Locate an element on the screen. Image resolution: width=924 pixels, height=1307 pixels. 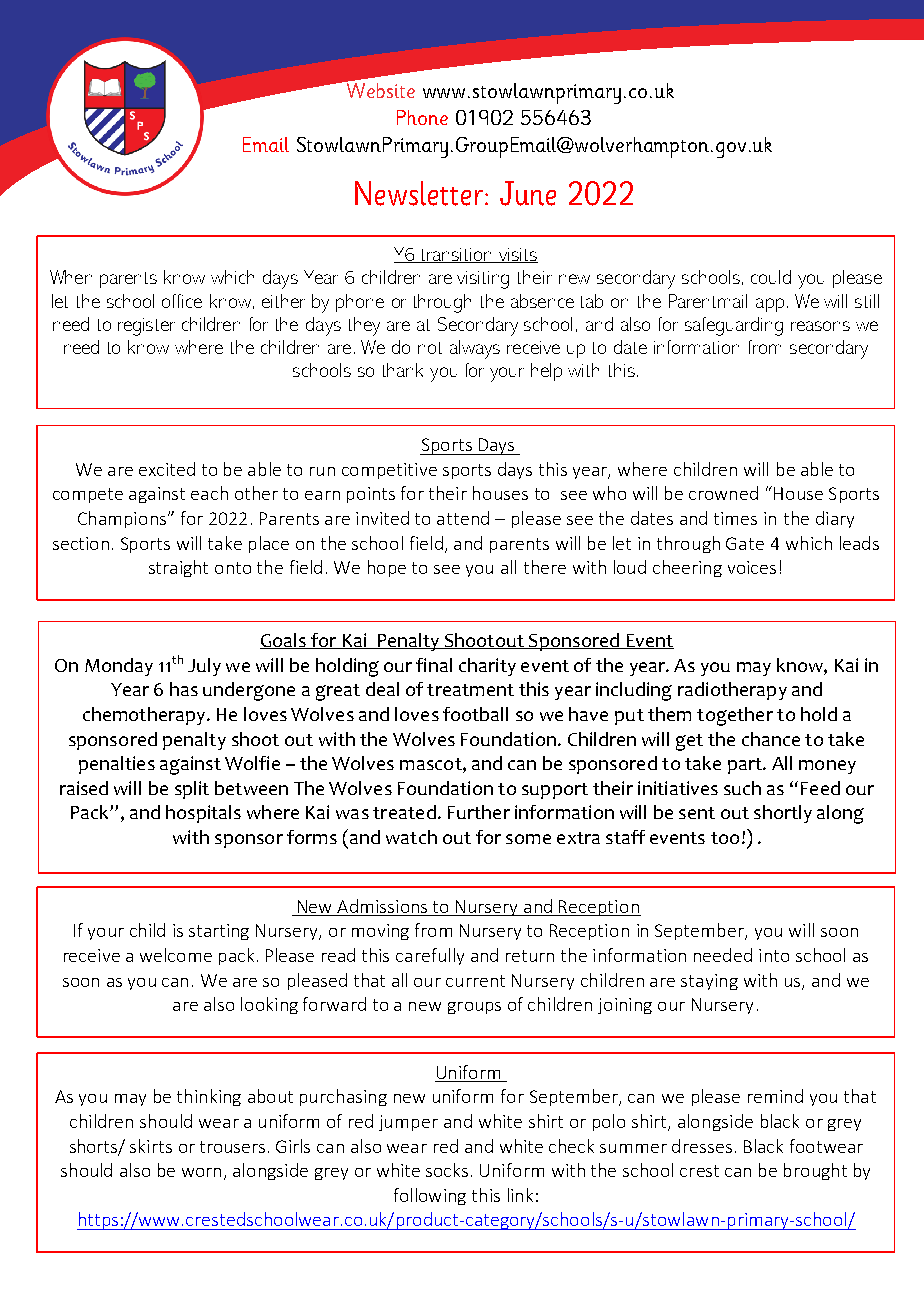
Newsletter is located at coordinates (419, 193).
